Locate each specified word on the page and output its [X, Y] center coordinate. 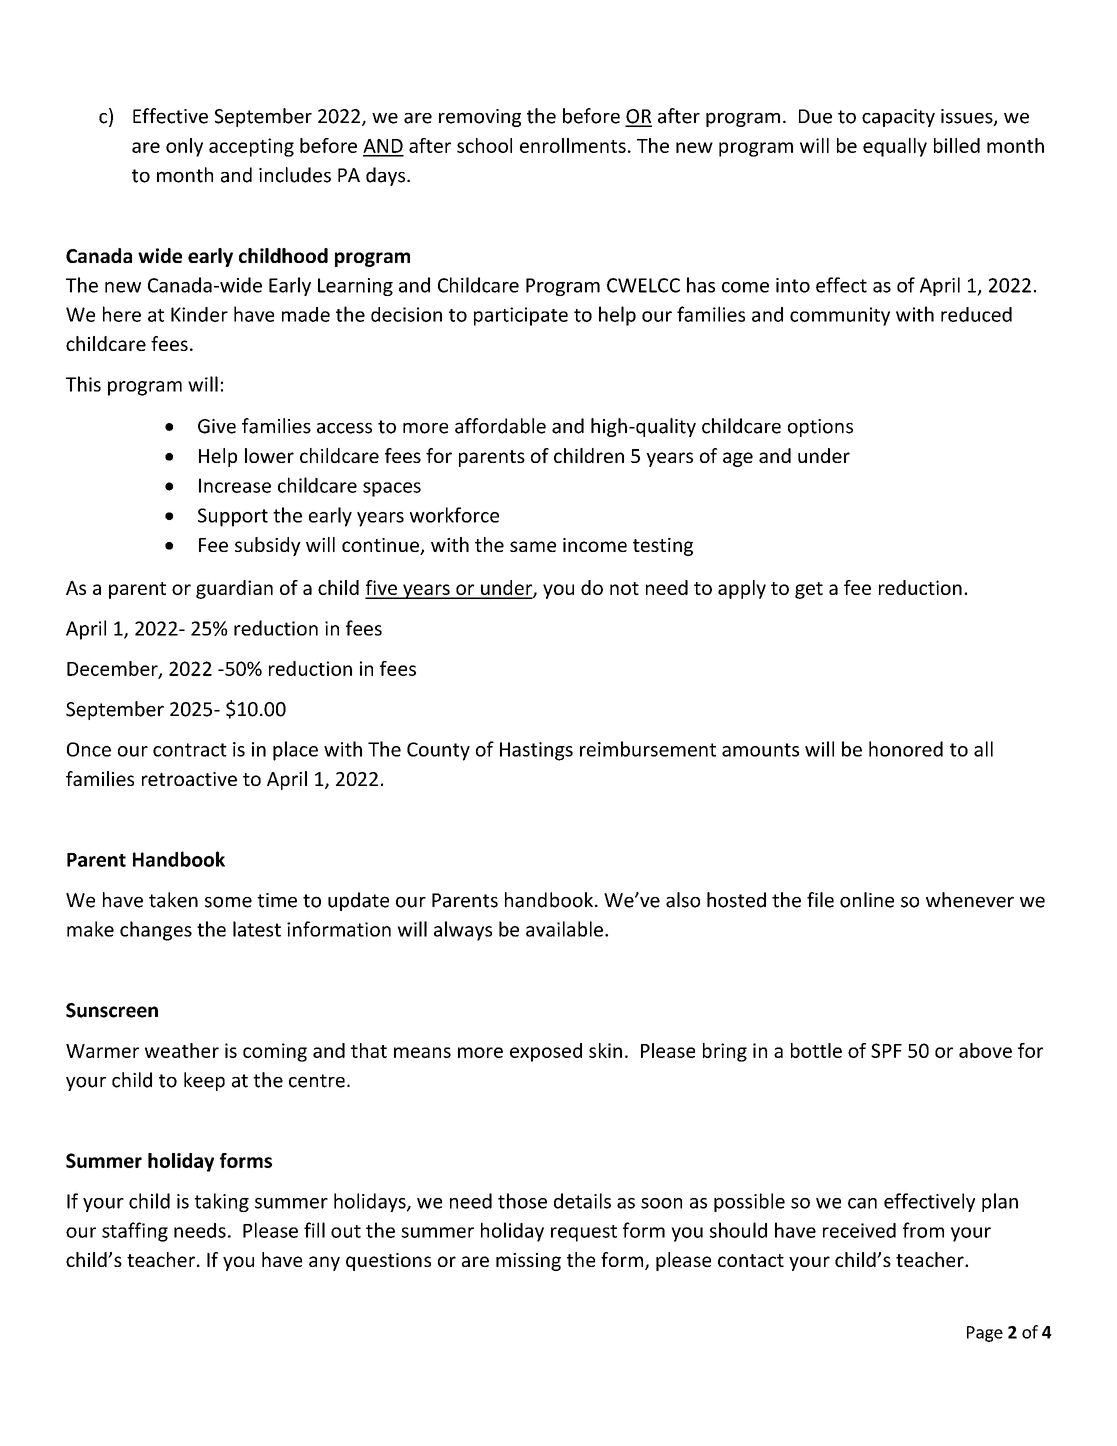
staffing [135, 1232]
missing [528, 1262]
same [533, 546]
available [564, 929]
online [867, 900]
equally [895, 147]
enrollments [573, 145]
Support [233, 517]
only [184, 147]
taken [173, 900]
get [809, 590]
